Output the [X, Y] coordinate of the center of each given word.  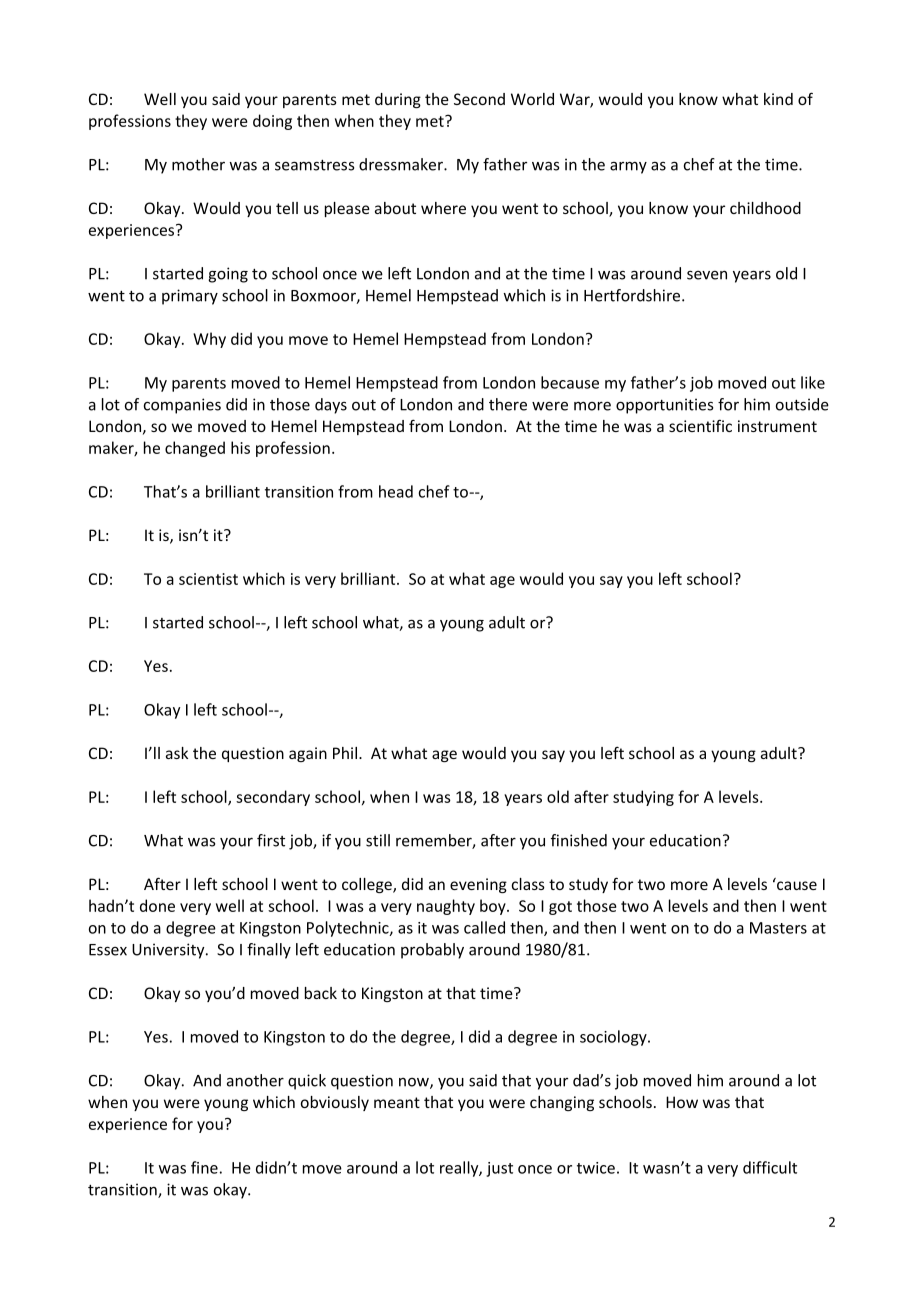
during [398, 100]
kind [778, 99]
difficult [770, 1167]
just [499, 1169]
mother [198, 164]
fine [204, 1167]
